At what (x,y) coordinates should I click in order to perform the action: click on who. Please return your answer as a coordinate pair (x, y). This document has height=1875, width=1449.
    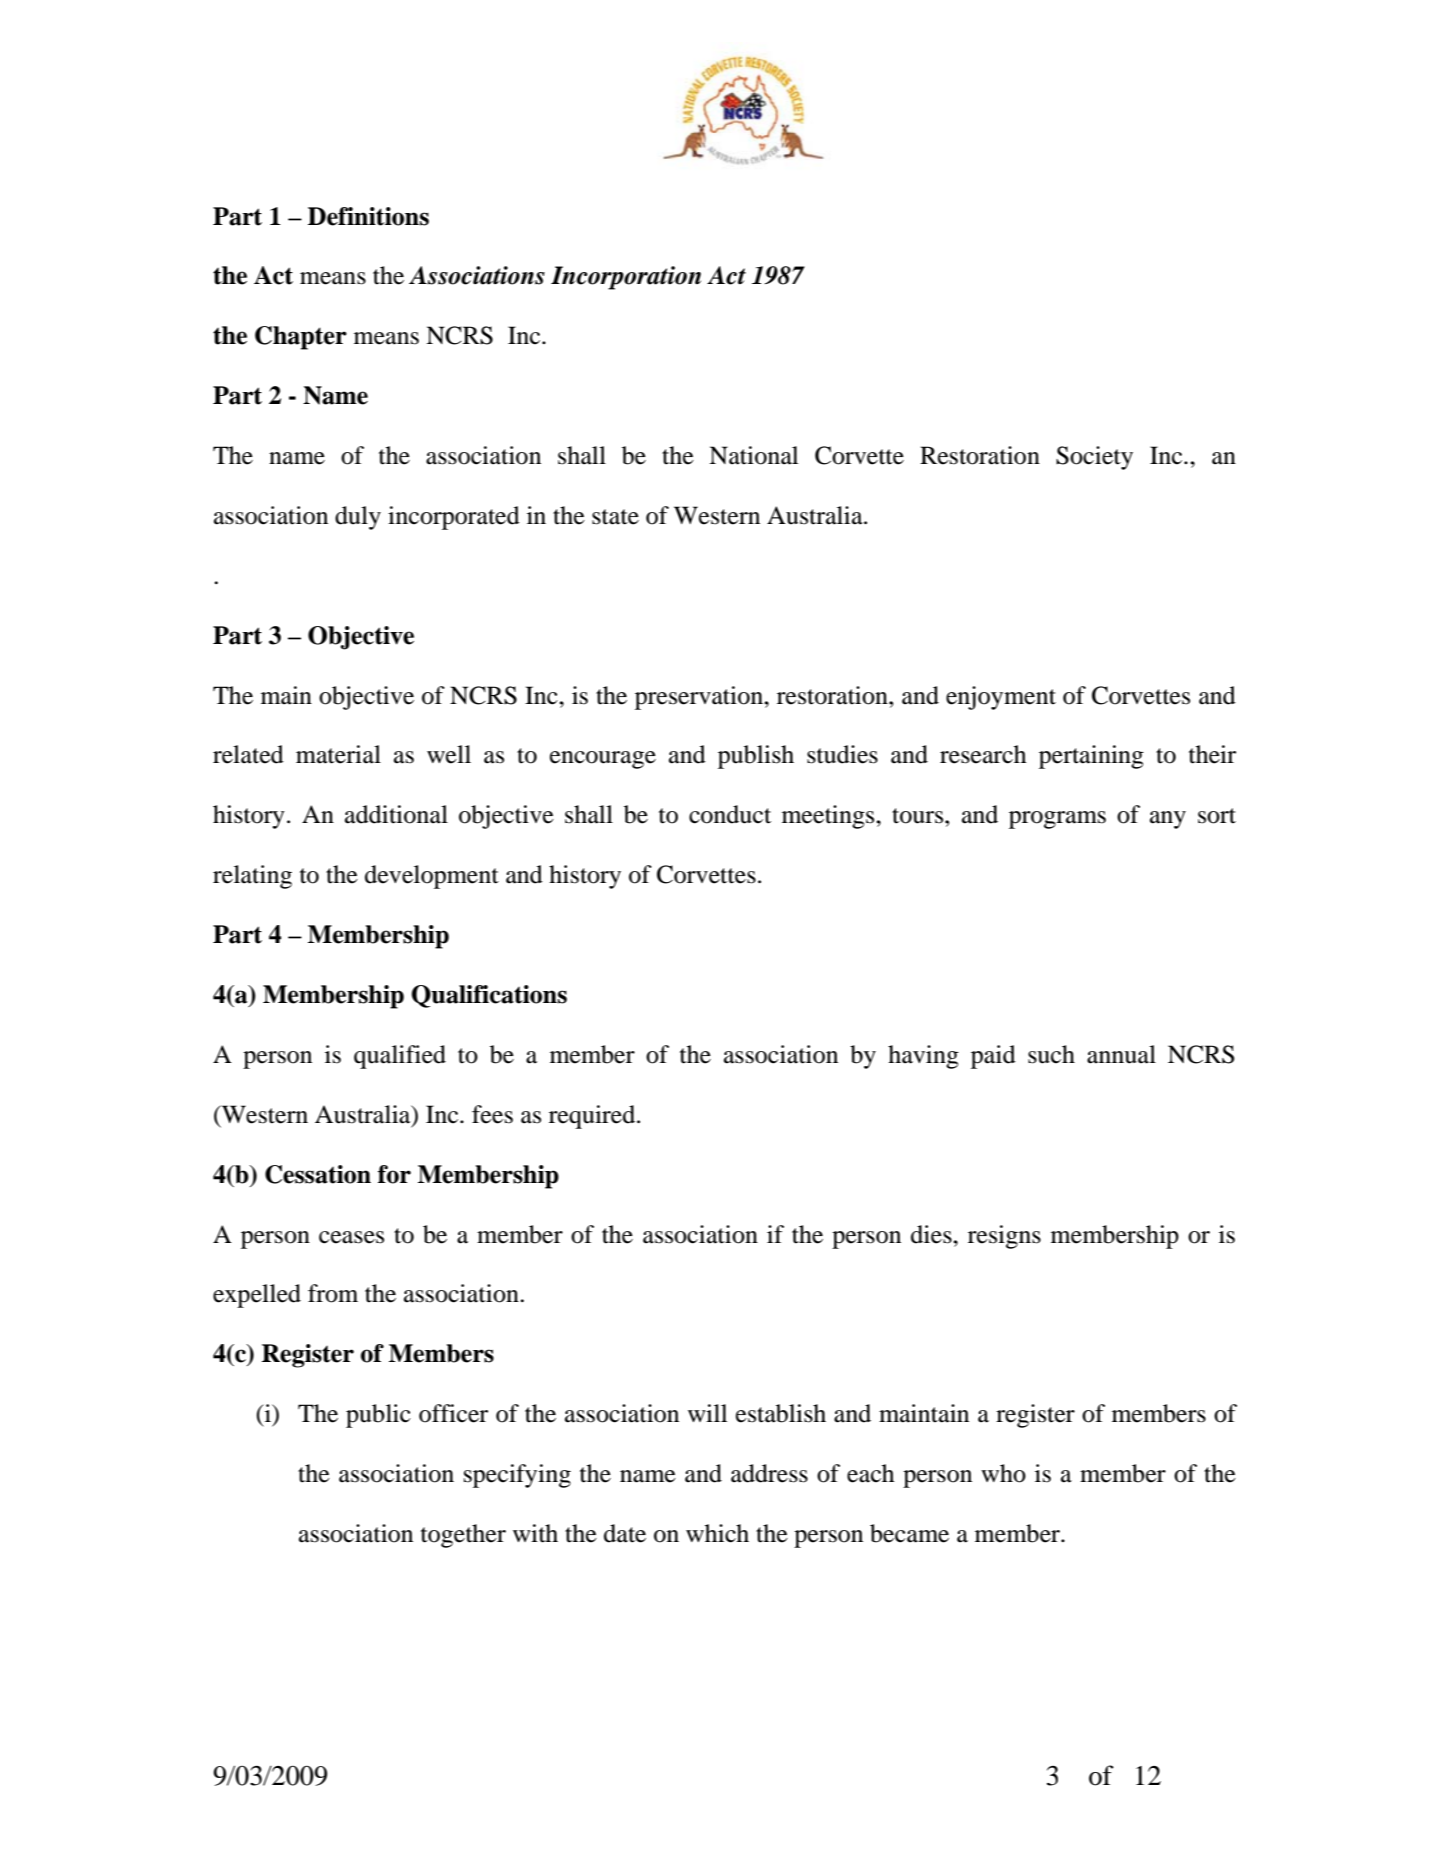
    Looking at the image, I should click on (1003, 1473).
